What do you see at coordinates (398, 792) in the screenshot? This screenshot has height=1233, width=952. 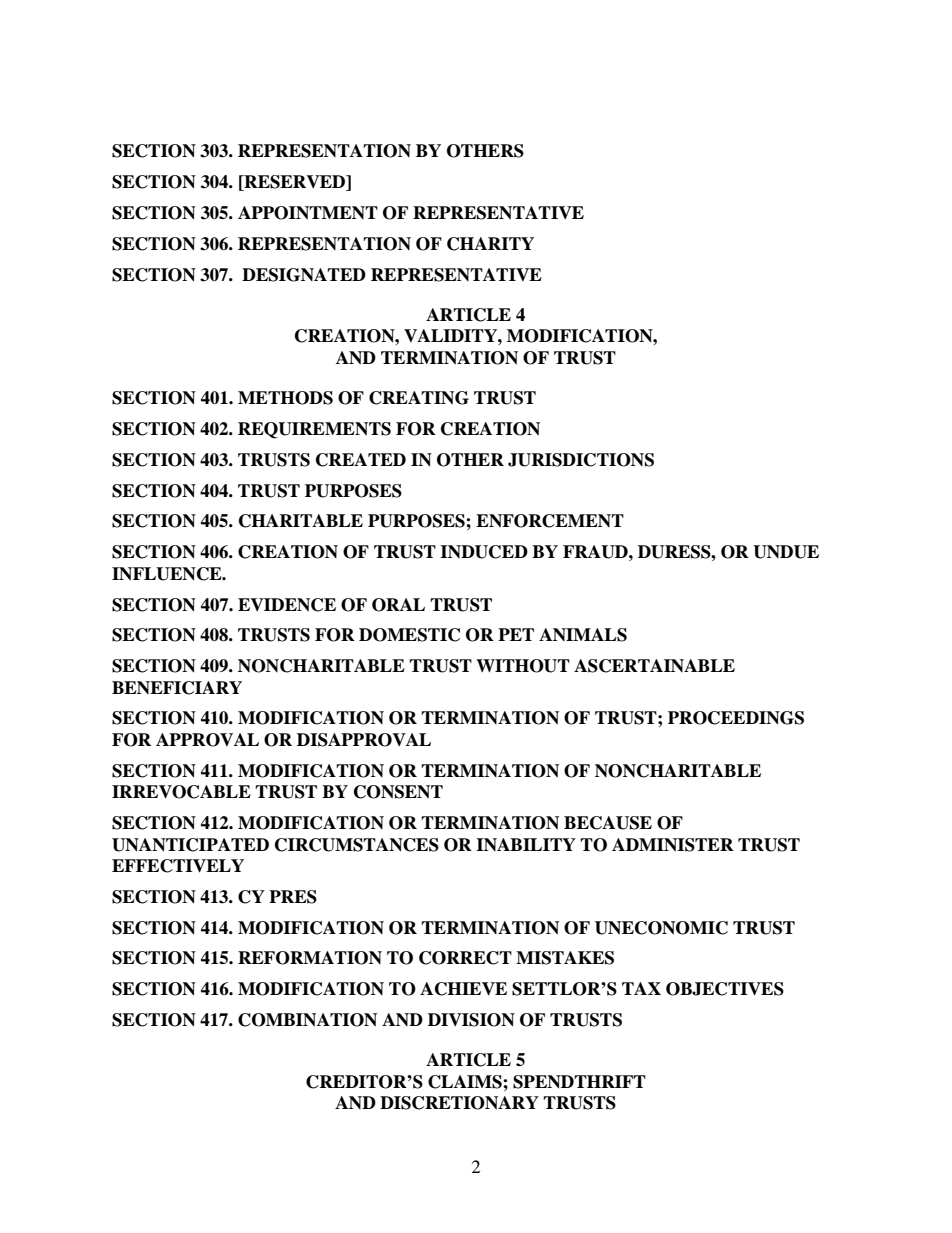 I see `CONSENT` at bounding box center [398, 792].
